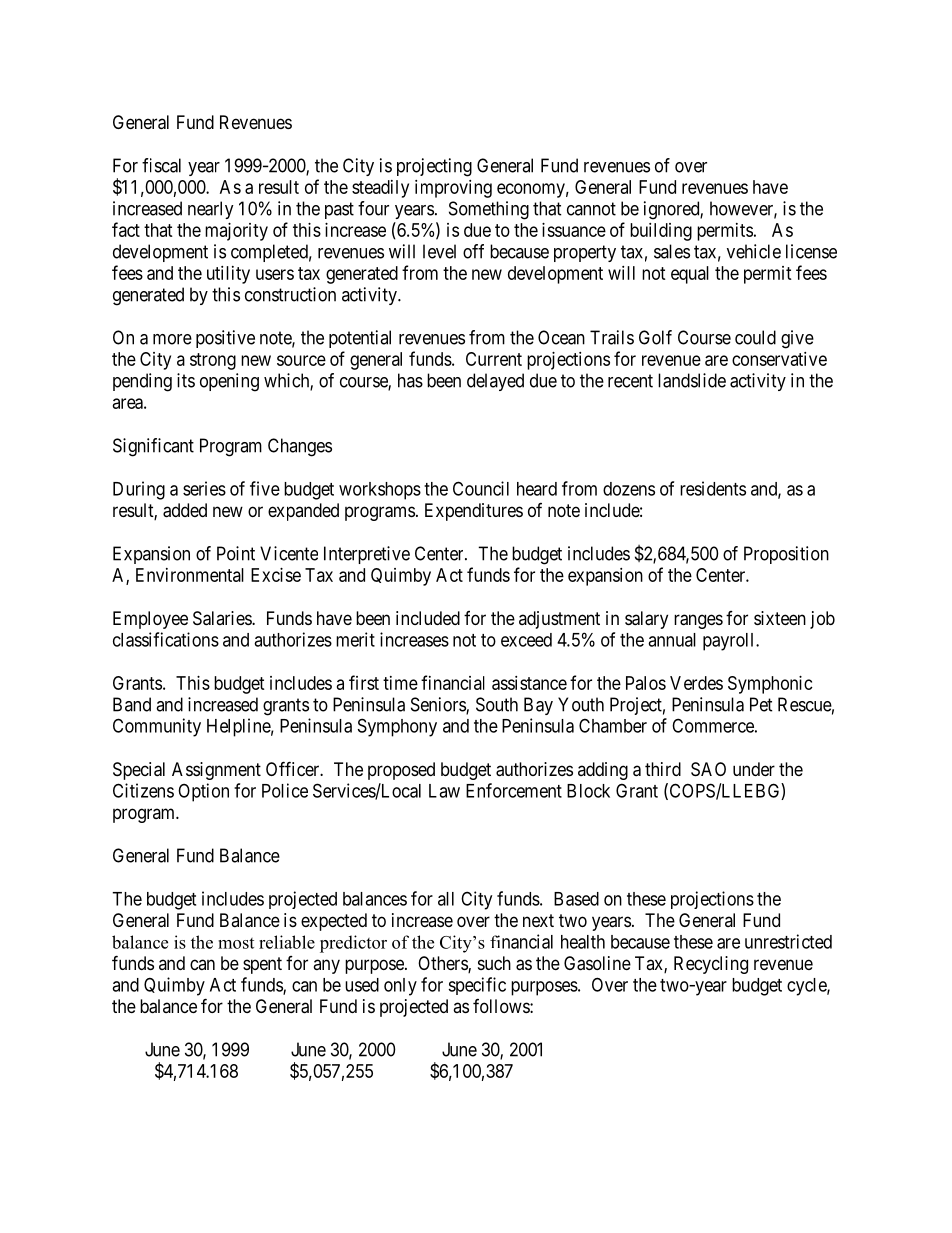 The image size is (952, 1233). What do you see at coordinates (204, 488) in the document?
I see `series` at bounding box center [204, 488].
